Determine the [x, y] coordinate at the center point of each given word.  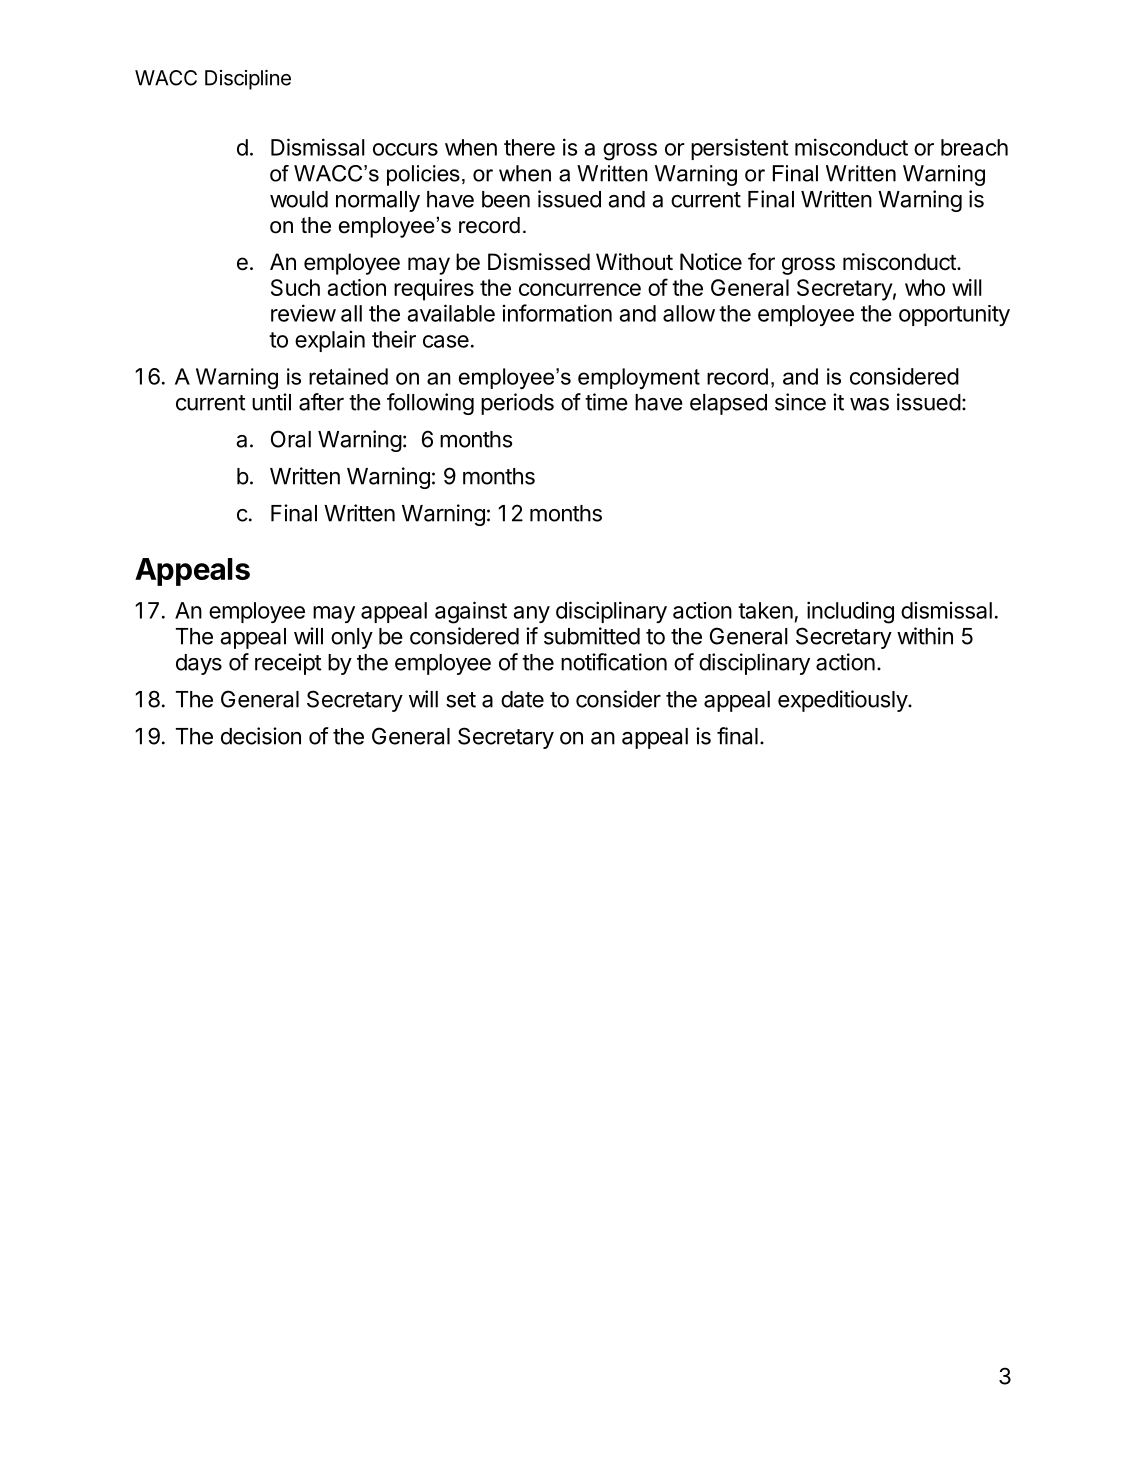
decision [261, 736]
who [925, 287]
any [532, 614]
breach [974, 147]
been [506, 199]
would [299, 199]
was [869, 404]
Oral [291, 439]
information [557, 313]
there [529, 147]
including [850, 612]
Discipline [248, 80]
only [352, 638]
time [606, 402]
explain [330, 341]
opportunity [954, 315]
